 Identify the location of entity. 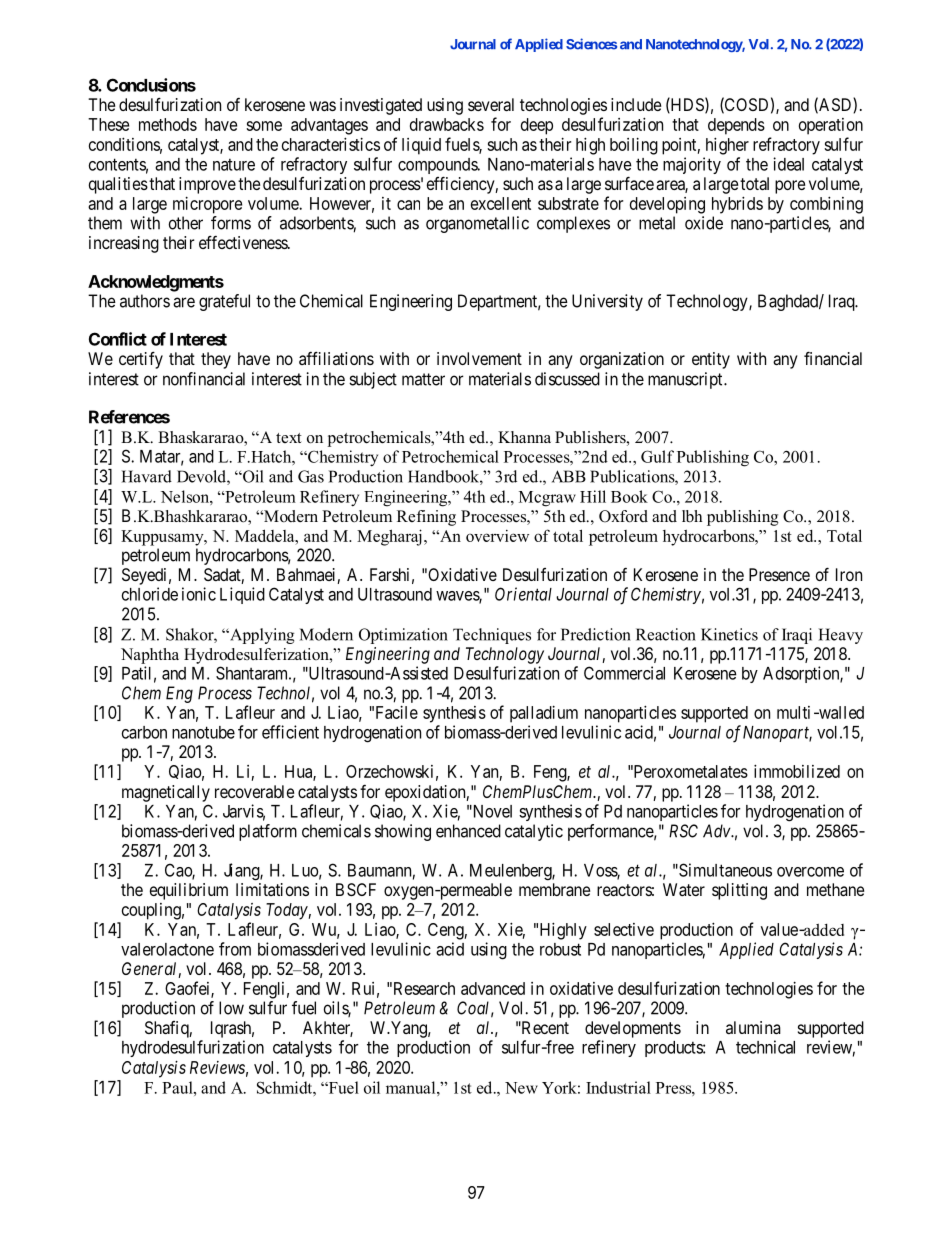
(711, 360).
